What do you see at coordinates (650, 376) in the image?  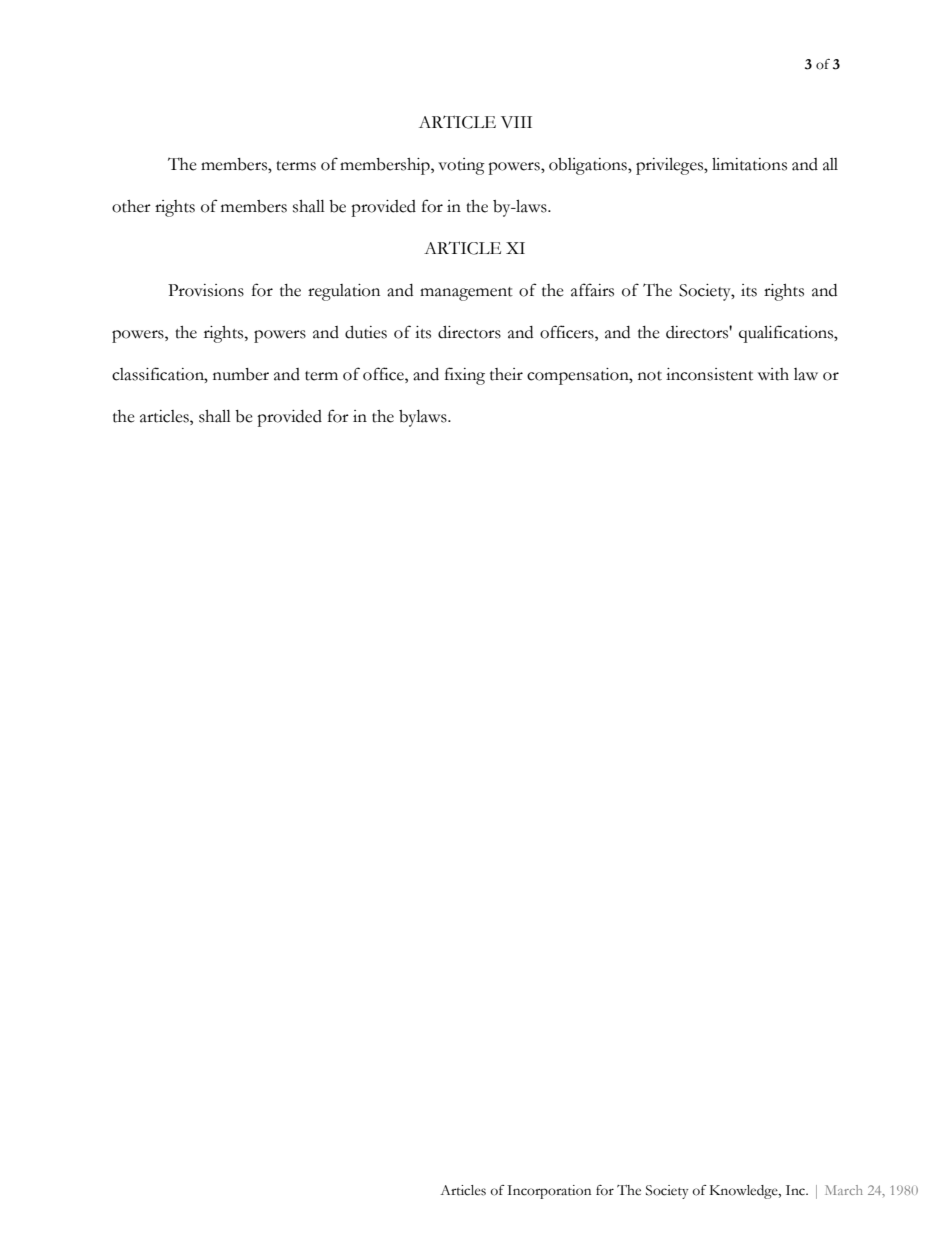 I see `not` at bounding box center [650, 376].
